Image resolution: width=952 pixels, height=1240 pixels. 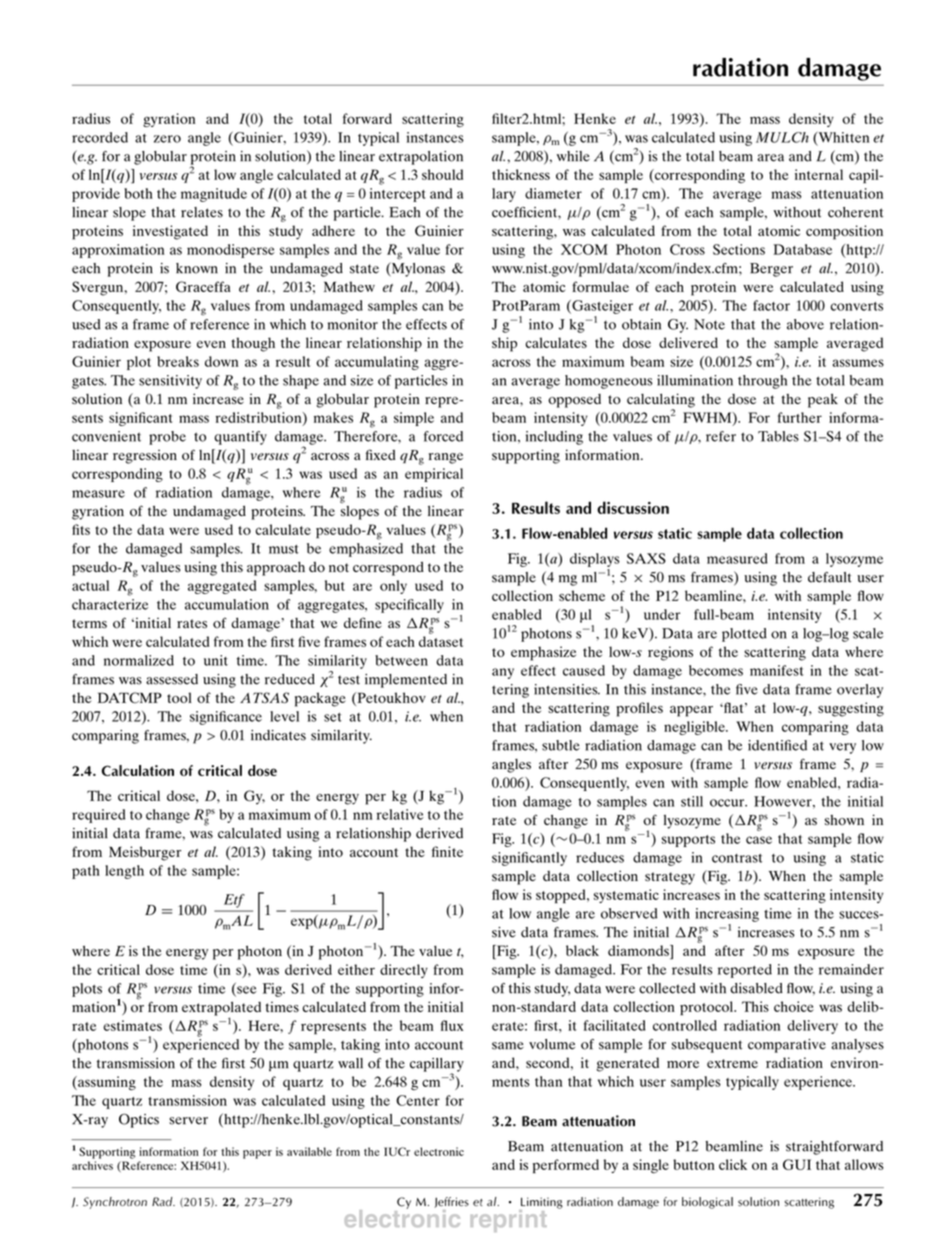 What do you see at coordinates (442, 174) in the document?
I see `should` at bounding box center [442, 174].
